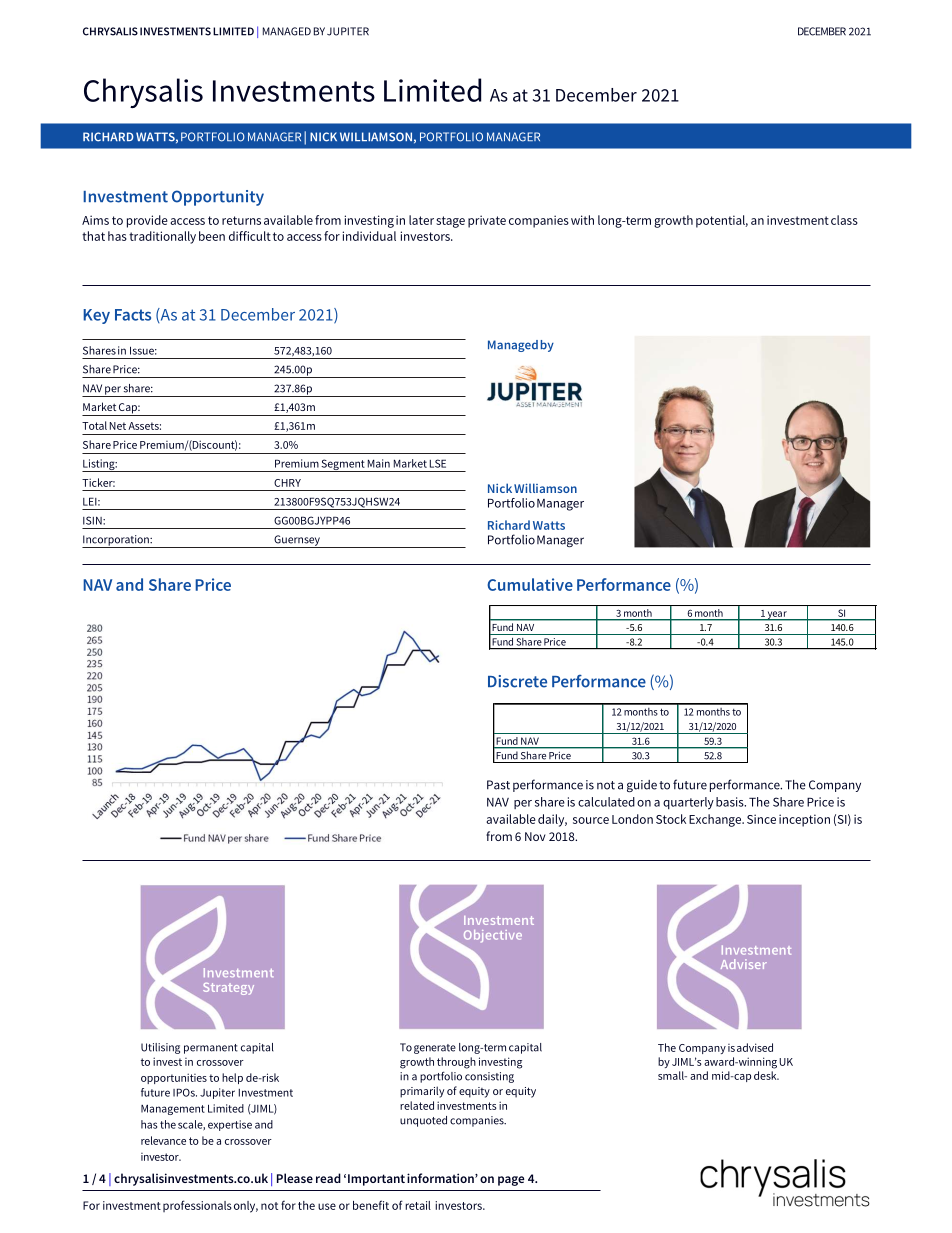 The height and width of the page is (1233, 952). I want to click on Guernsey, so click(297, 541).
